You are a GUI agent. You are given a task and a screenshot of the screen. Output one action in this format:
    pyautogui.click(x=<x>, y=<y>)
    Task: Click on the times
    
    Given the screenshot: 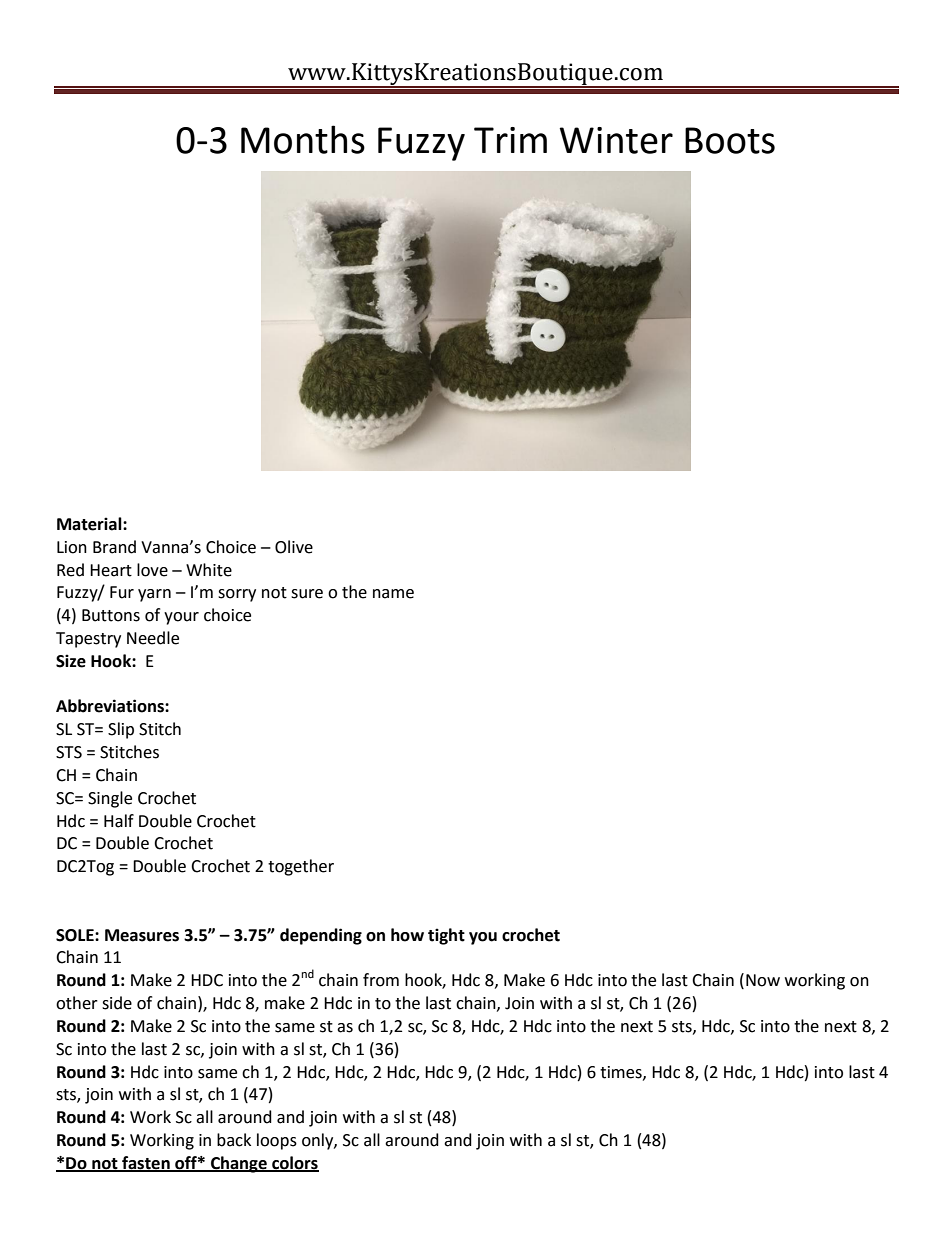 What is the action you would take?
    pyautogui.click(x=622, y=1073)
